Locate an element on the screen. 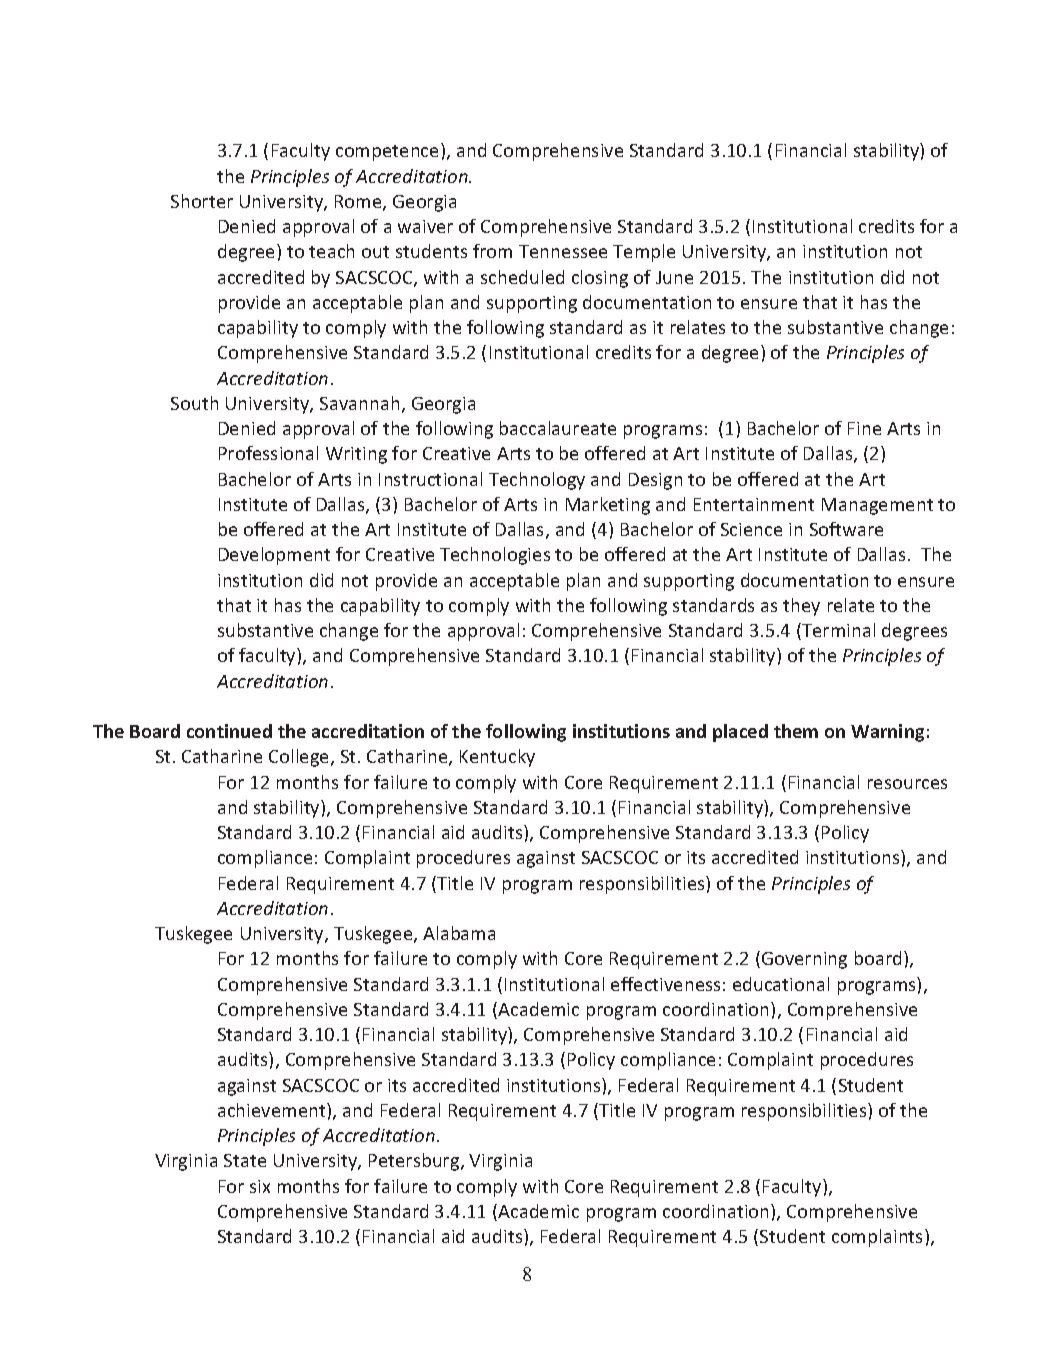 This screenshot has width=1055, height=1366. Terminal is located at coordinates (837, 631).
